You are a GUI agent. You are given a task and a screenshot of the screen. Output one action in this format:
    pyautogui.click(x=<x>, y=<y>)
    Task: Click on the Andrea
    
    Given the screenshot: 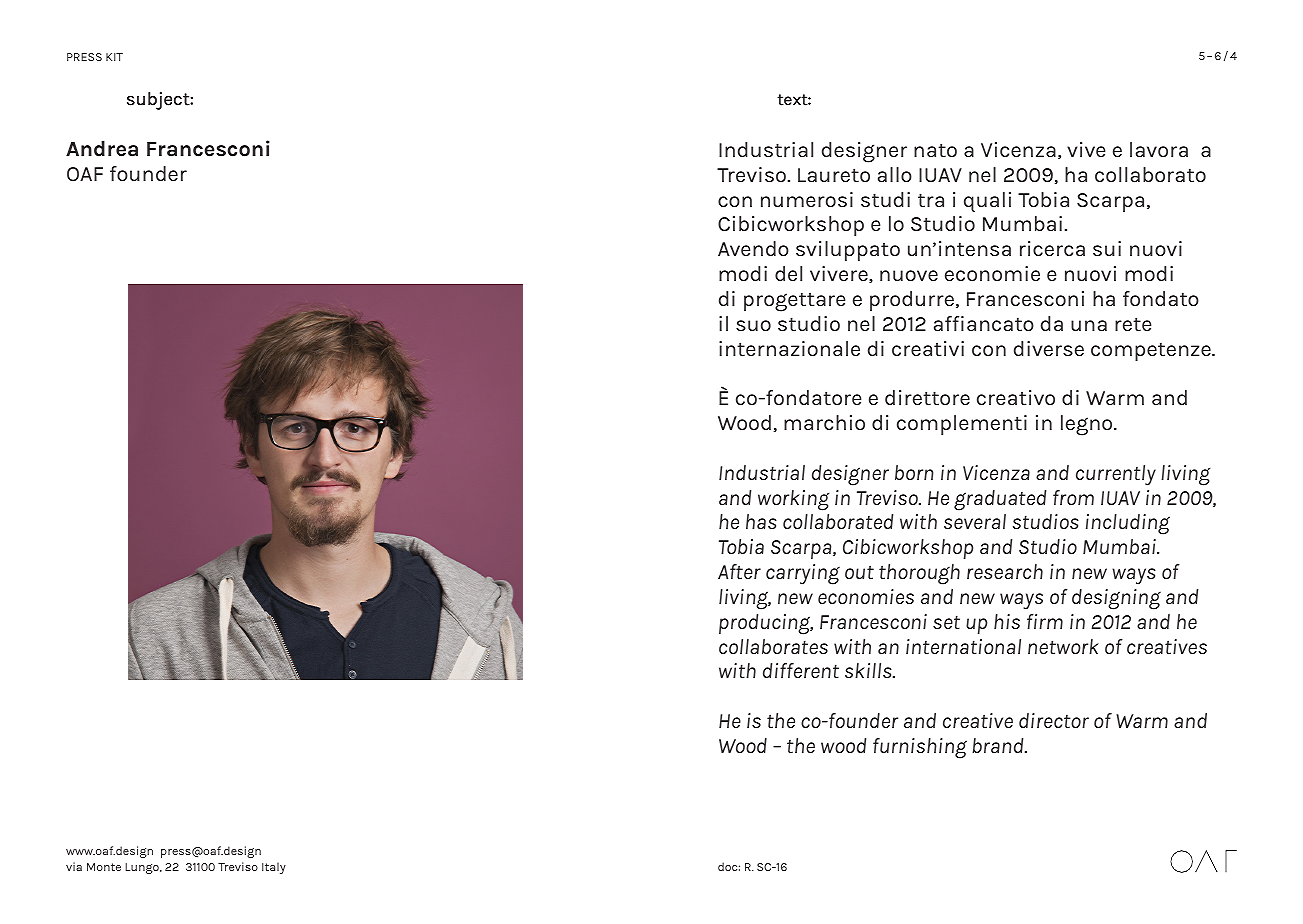 What is the action you would take?
    pyautogui.click(x=102, y=149)
